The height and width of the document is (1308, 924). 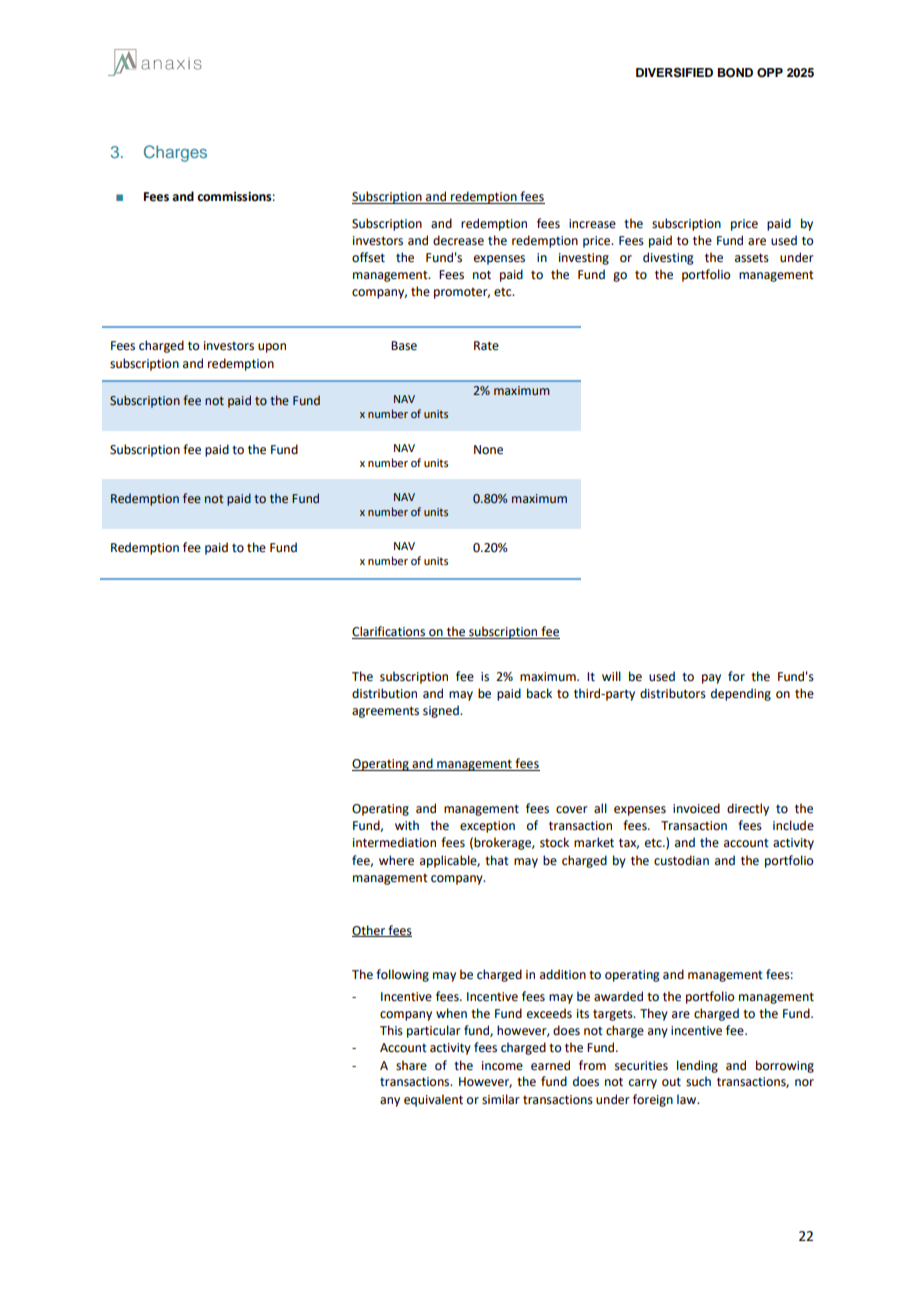 What do you see at coordinates (488, 450) in the document?
I see `None` at bounding box center [488, 450].
